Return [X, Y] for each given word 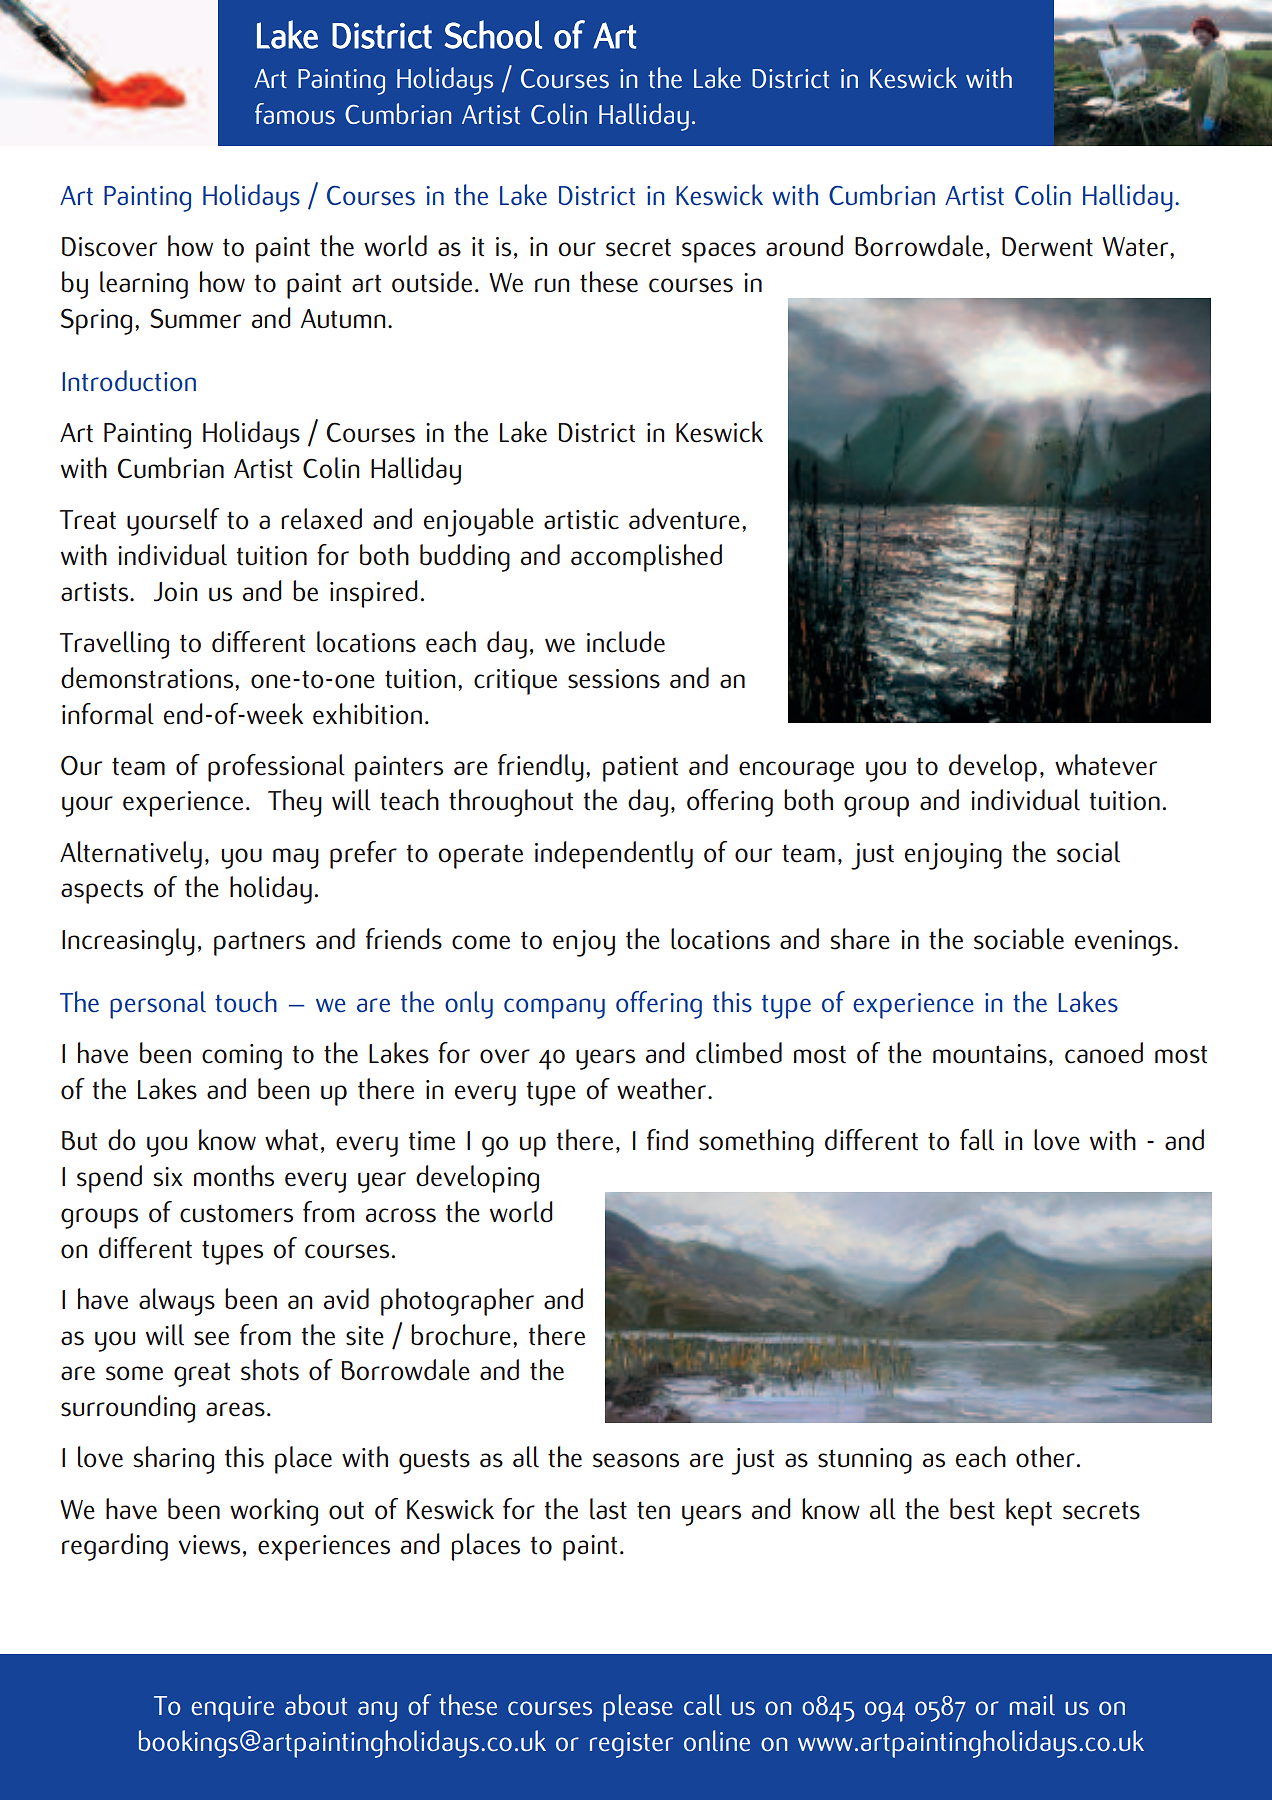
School [493, 34]
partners [259, 943]
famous [295, 114]
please [638, 1708]
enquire [232, 1709]
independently [614, 855]
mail [1032, 1704]
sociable [1019, 939]
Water [1136, 247]
